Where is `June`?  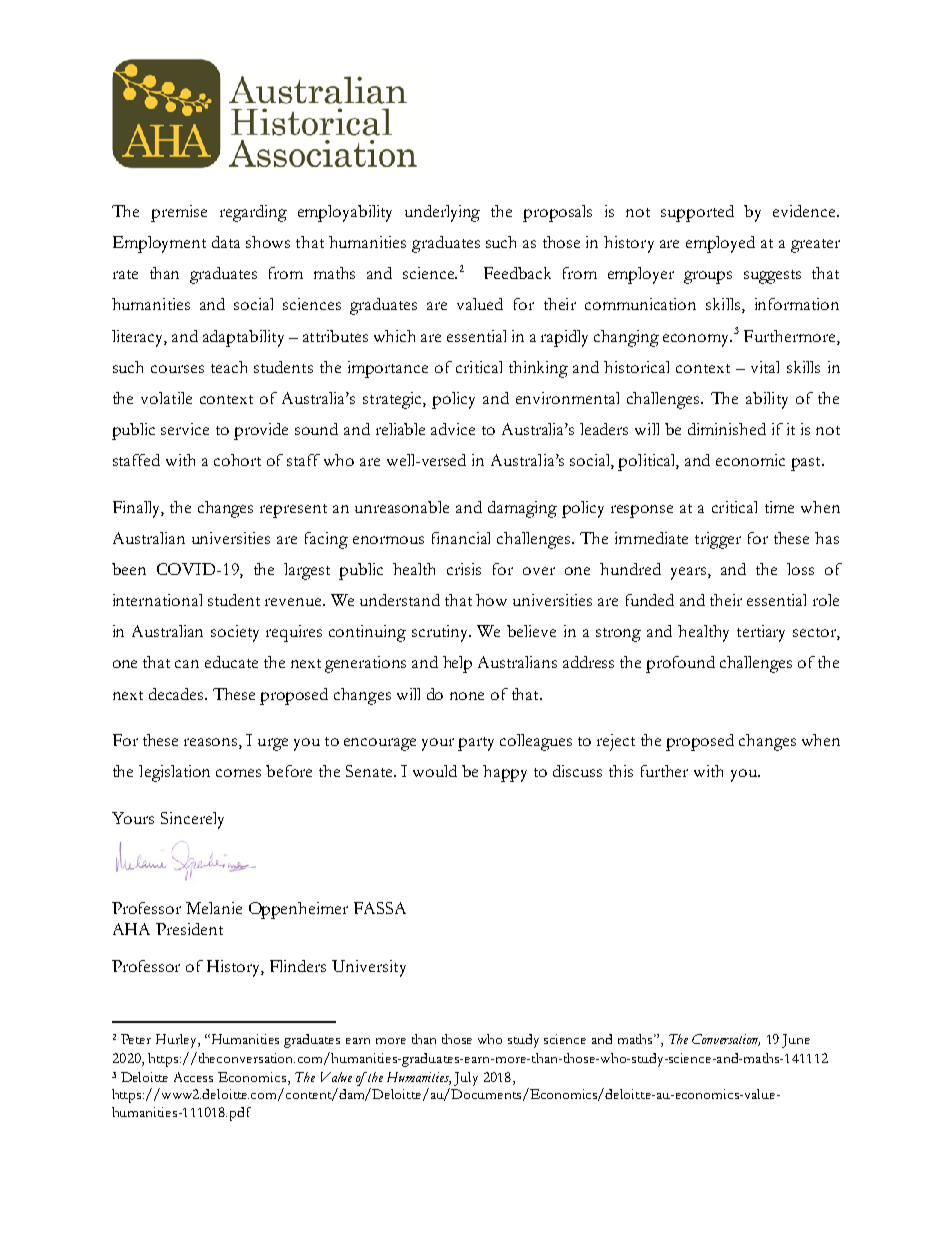 June is located at coordinates (796, 1041).
